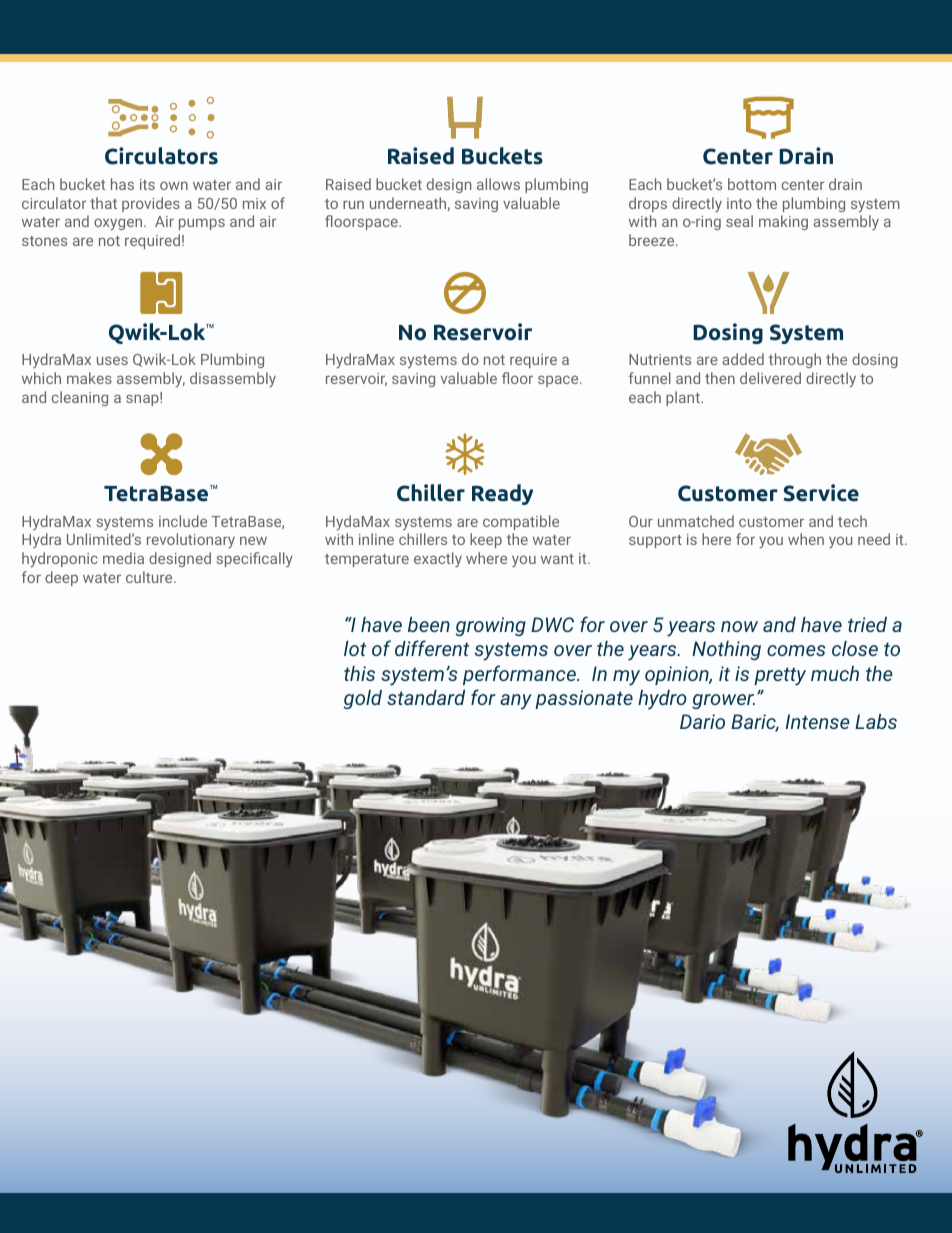 This screenshot has height=1233, width=952. I want to click on Ready, so click(502, 494).
